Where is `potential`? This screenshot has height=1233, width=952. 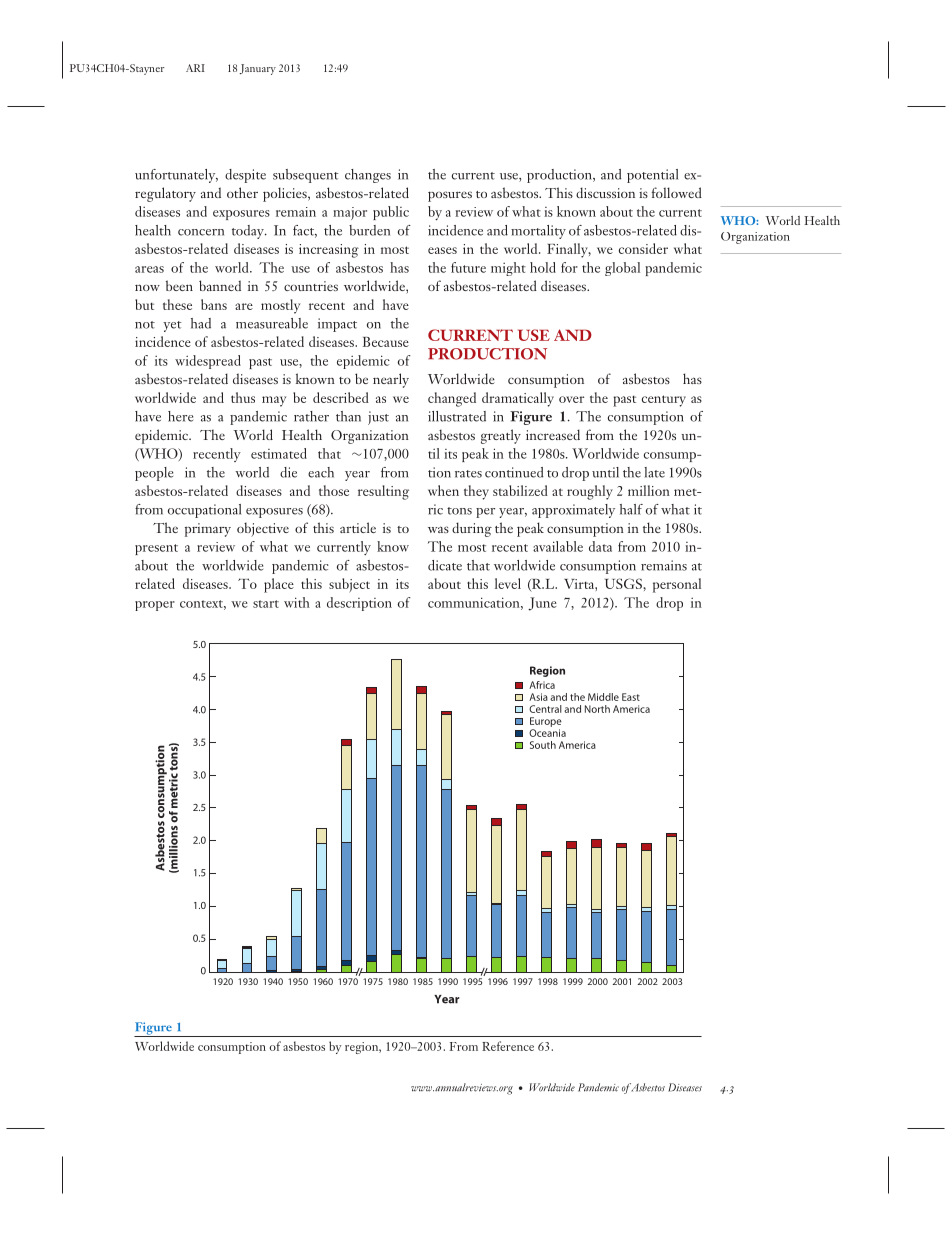
potential is located at coordinates (652, 176).
